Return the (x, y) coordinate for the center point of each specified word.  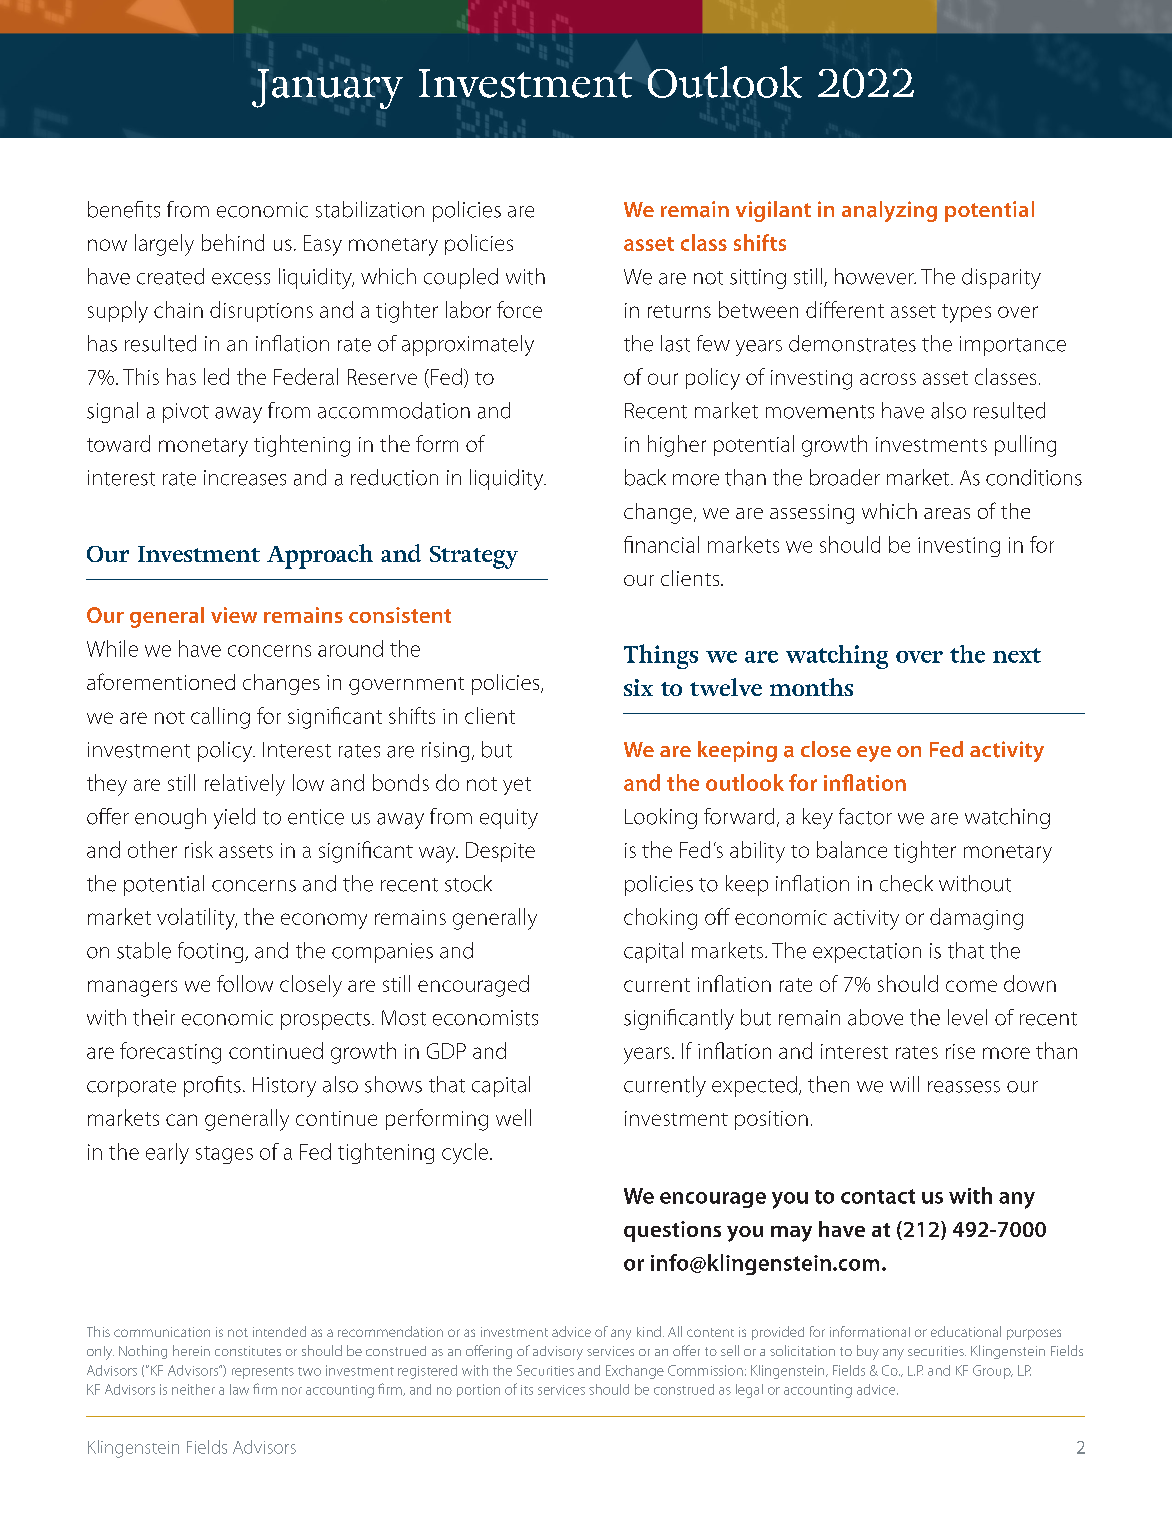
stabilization (370, 209)
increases (245, 478)
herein (191, 1350)
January (327, 89)
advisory (558, 1353)
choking (660, 919)
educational (966, 1331)
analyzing (889, 211)
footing (212, 952)
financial (661, 544)
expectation (867, 953)
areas (947, 513)
